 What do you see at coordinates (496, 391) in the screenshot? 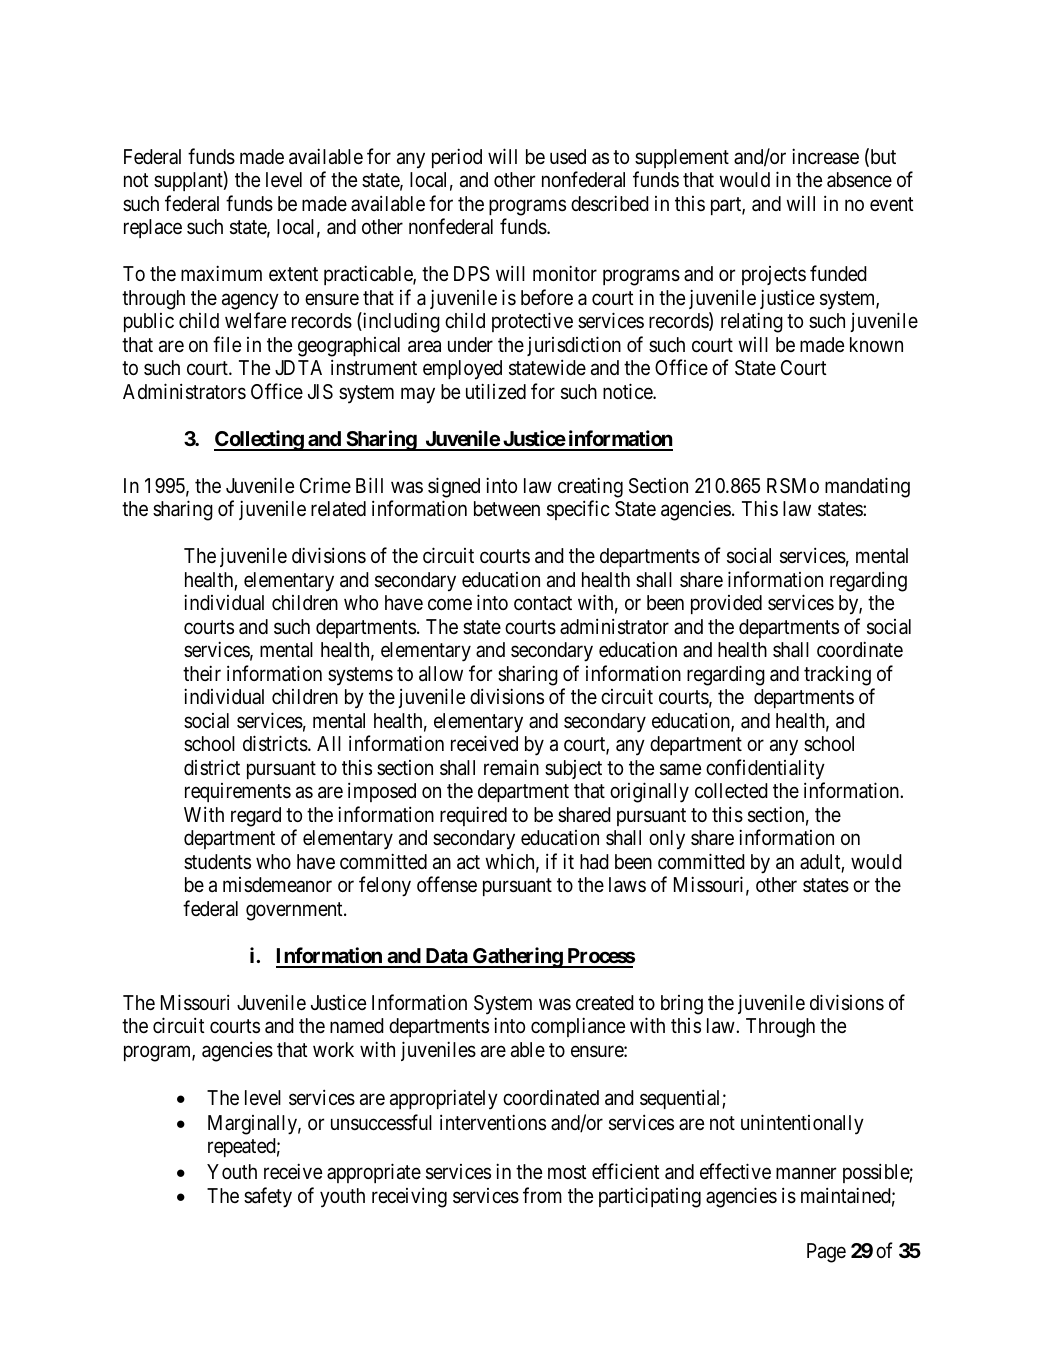
I see `utilized` at bounding box center [496, 391].
